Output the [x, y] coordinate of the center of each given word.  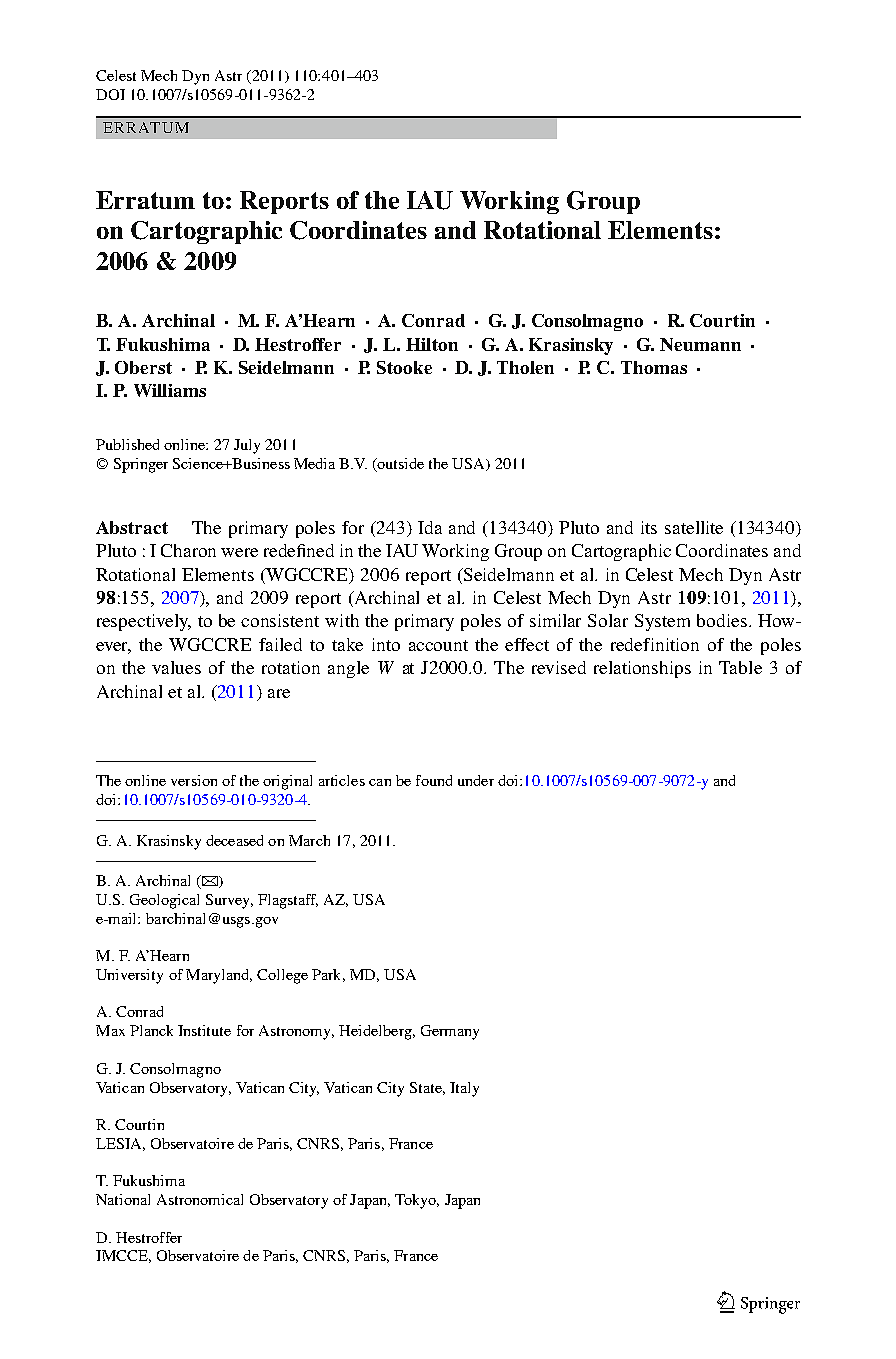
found [434, 780]
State [427, 1088]
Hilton [432, 344]
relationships [642, 669]
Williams [170, 390]
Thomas [654, 367]
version [194, 780]
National [123, 1199]
